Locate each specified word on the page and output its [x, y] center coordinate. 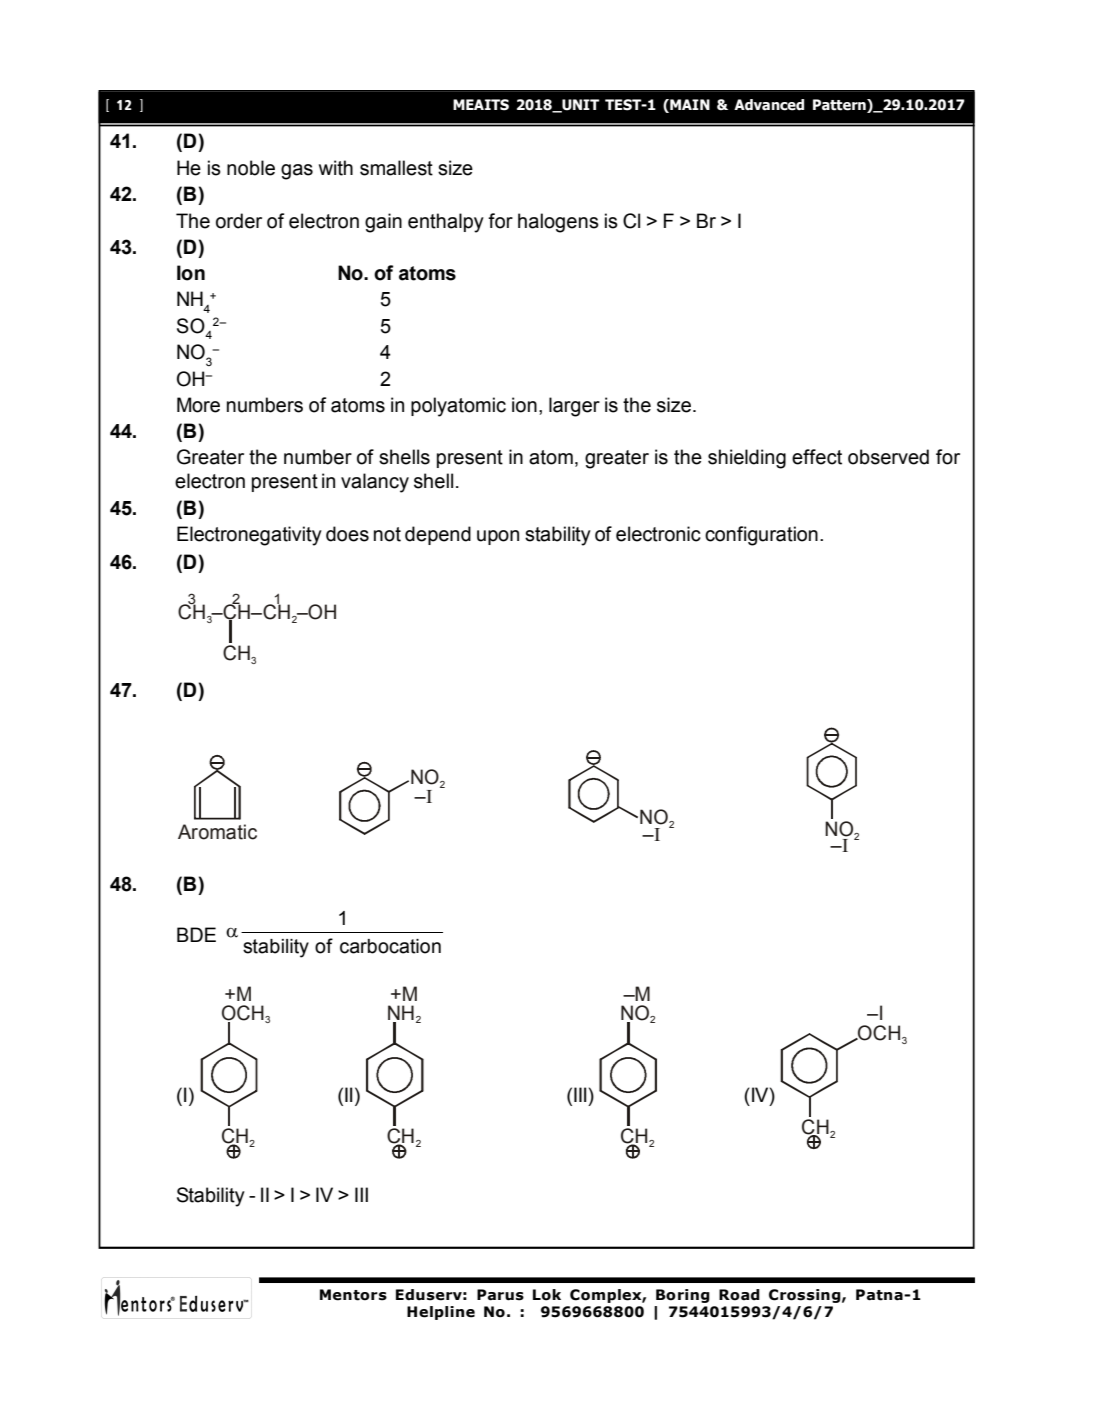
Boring [683, 1296]
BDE [196, 934]
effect [817, 457]
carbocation [390, 946]
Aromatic [217, 832]
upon [498, 537]
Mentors [353, 1295]
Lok [547, 1295]
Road [739, 1295]
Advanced [769, 105]
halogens [558, 223]
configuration [761, 536]
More [198, 405]
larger [574, 407]
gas [297, 172]
